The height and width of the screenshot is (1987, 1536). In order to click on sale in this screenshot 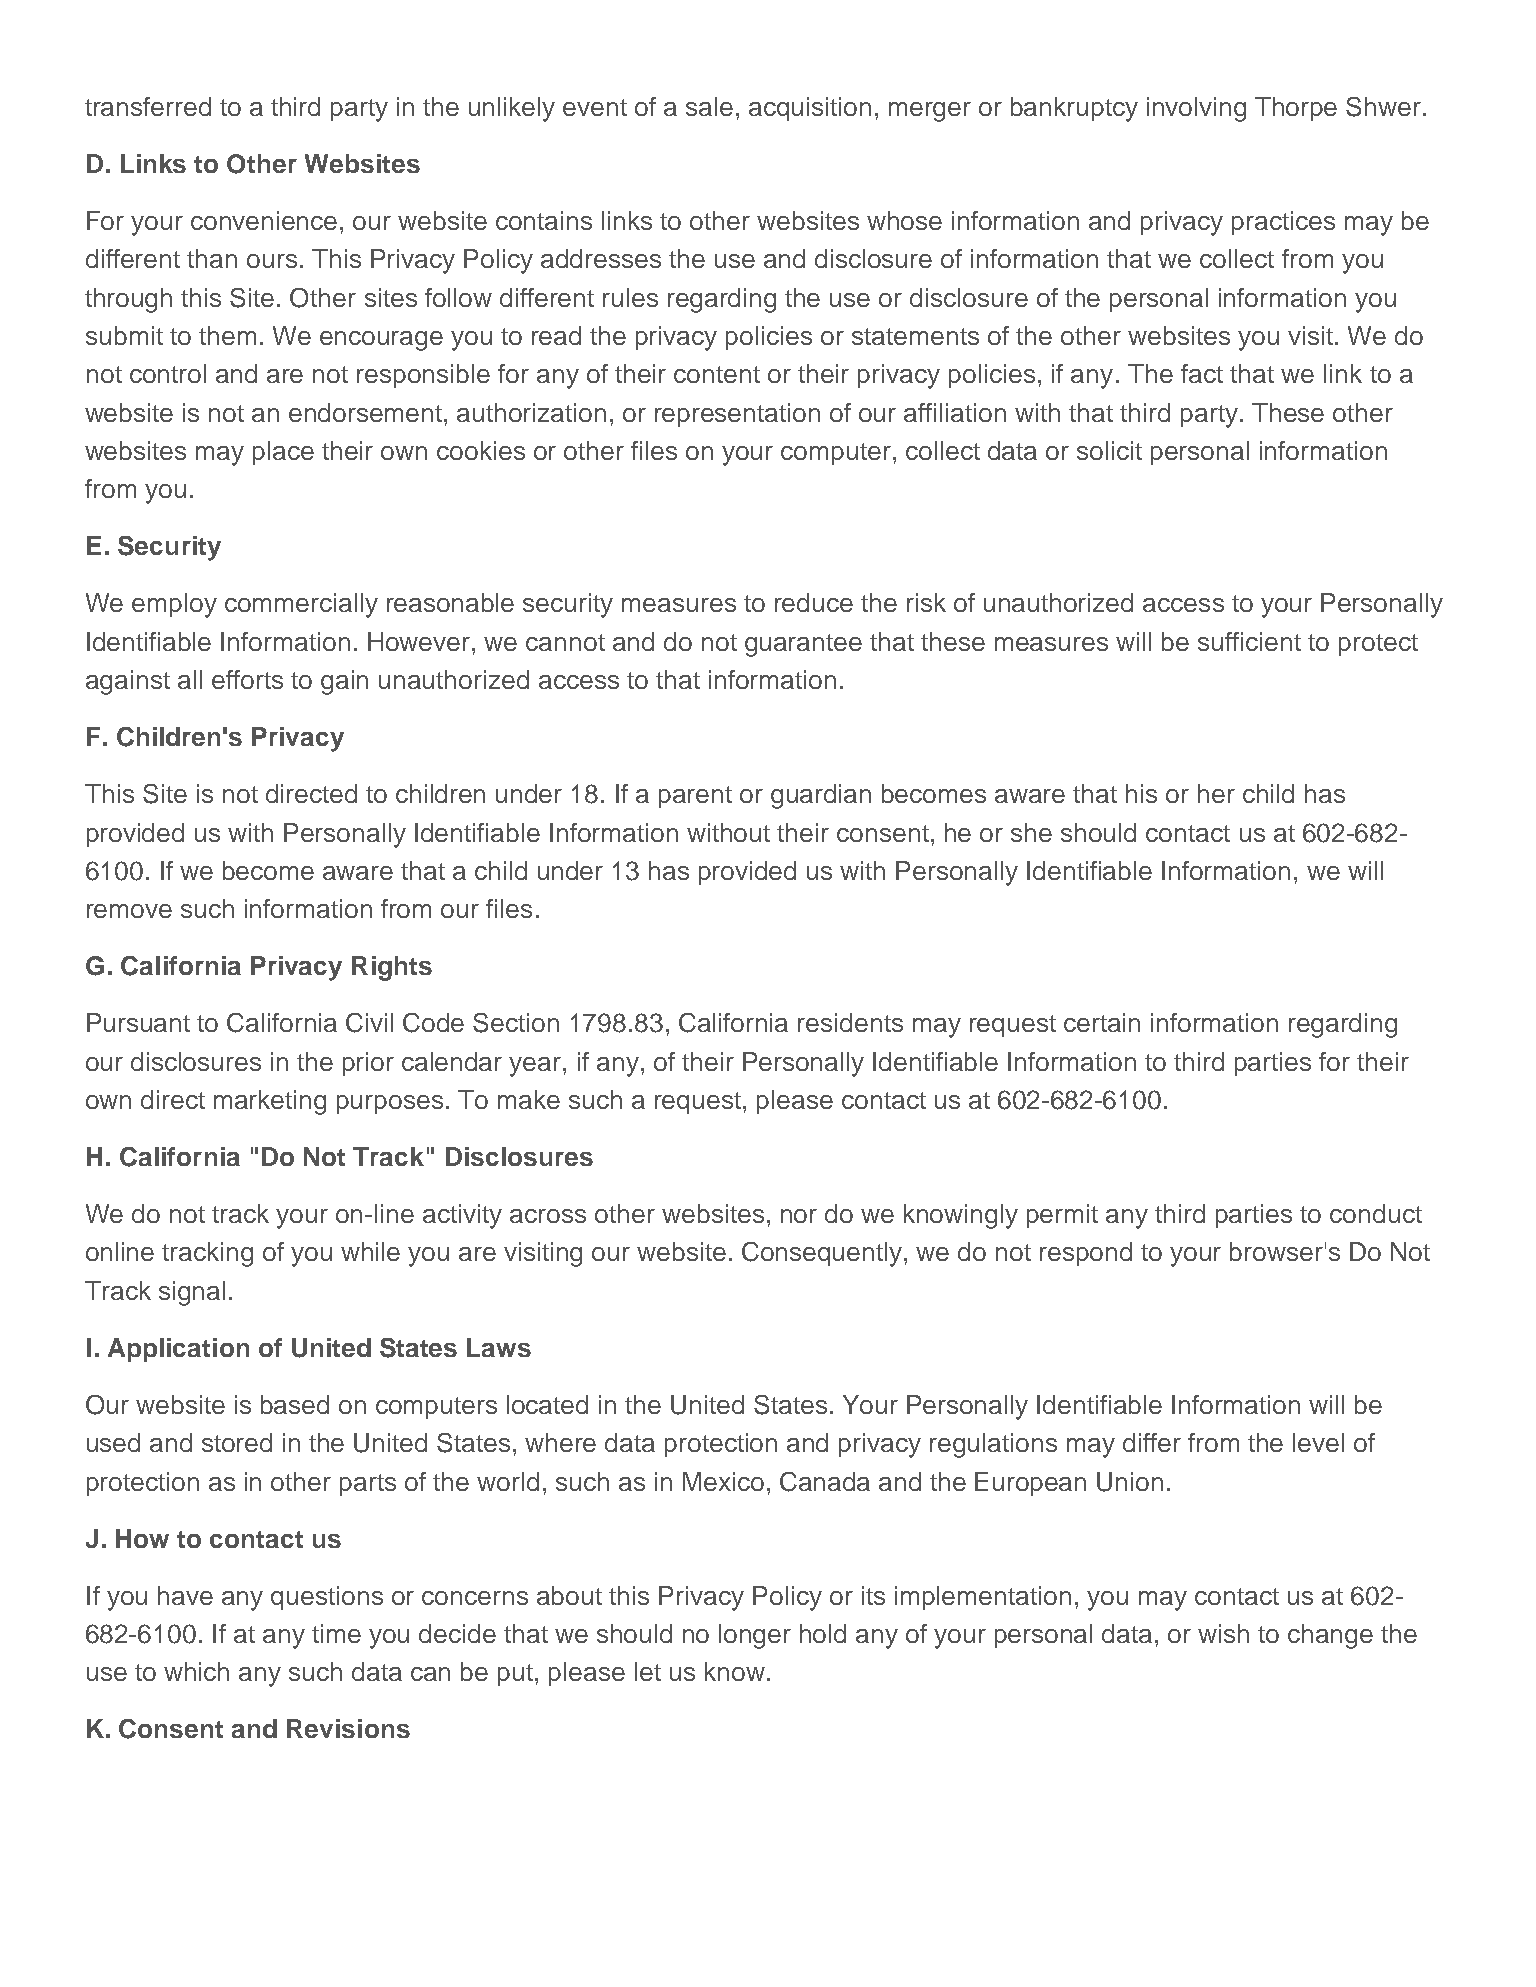, I will do `click(709, 106)`.
